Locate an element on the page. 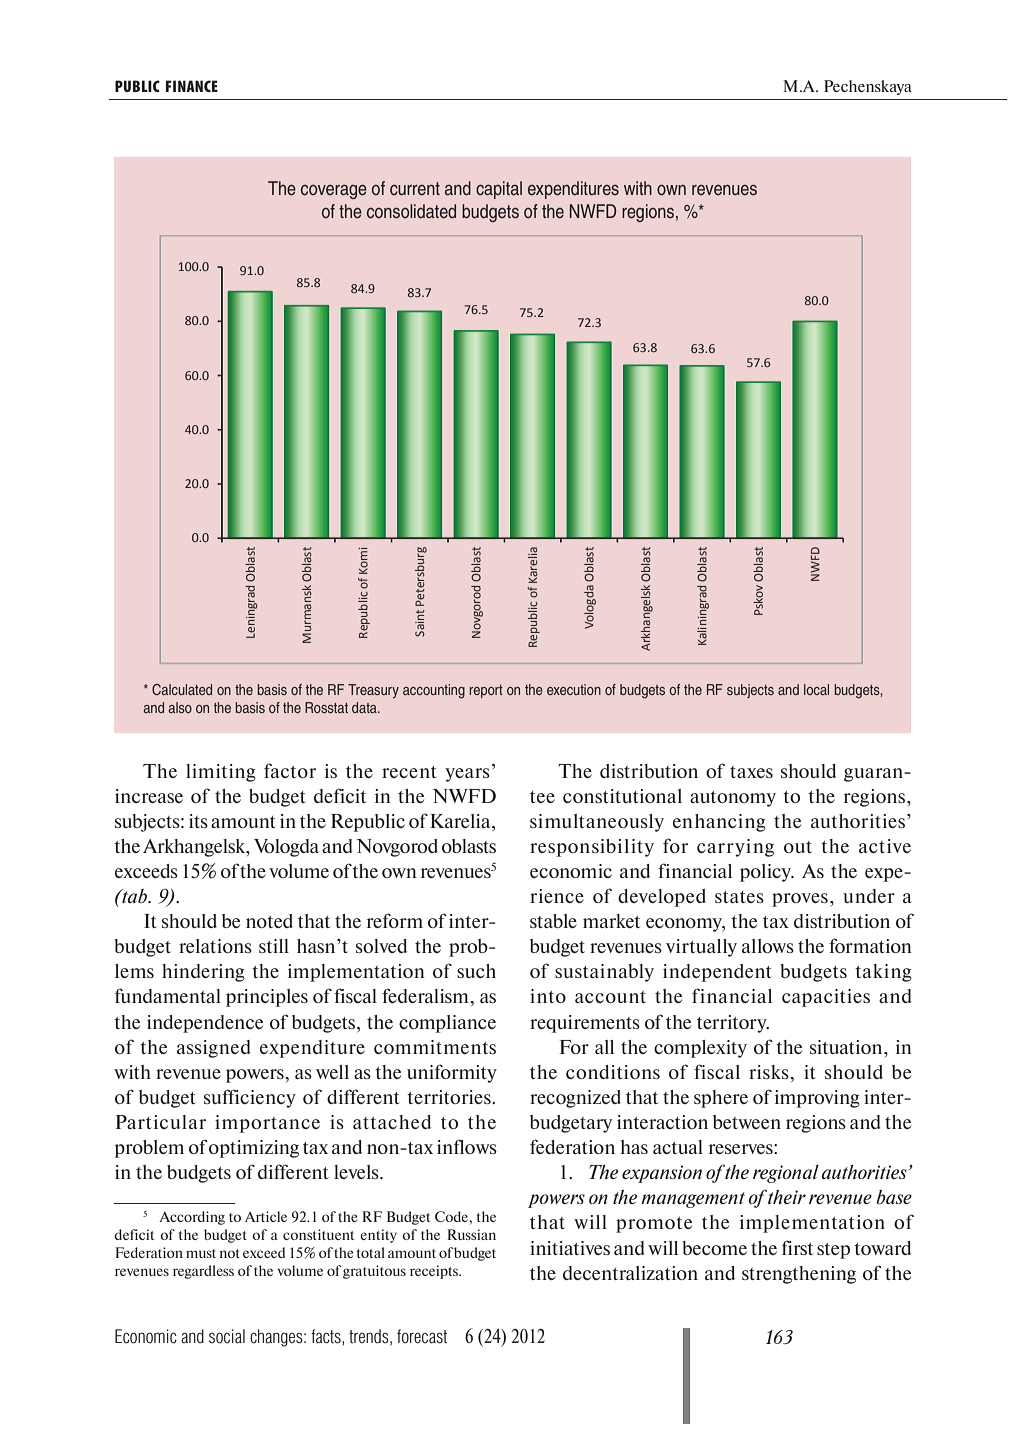  consolidated is located at coordinates (411, 211).
